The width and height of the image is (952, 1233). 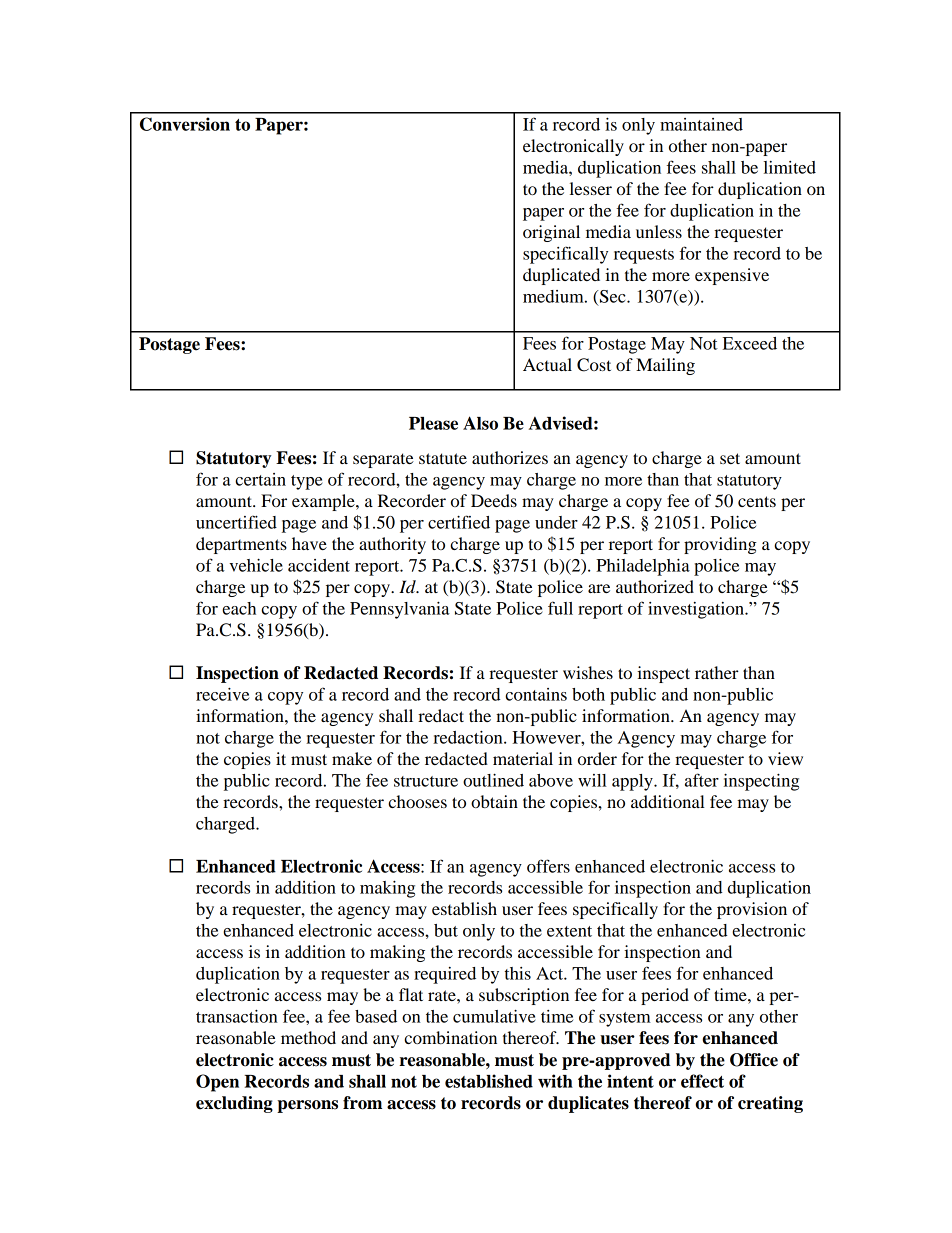 I want to click on Open, so click(x=217, y=1083).
